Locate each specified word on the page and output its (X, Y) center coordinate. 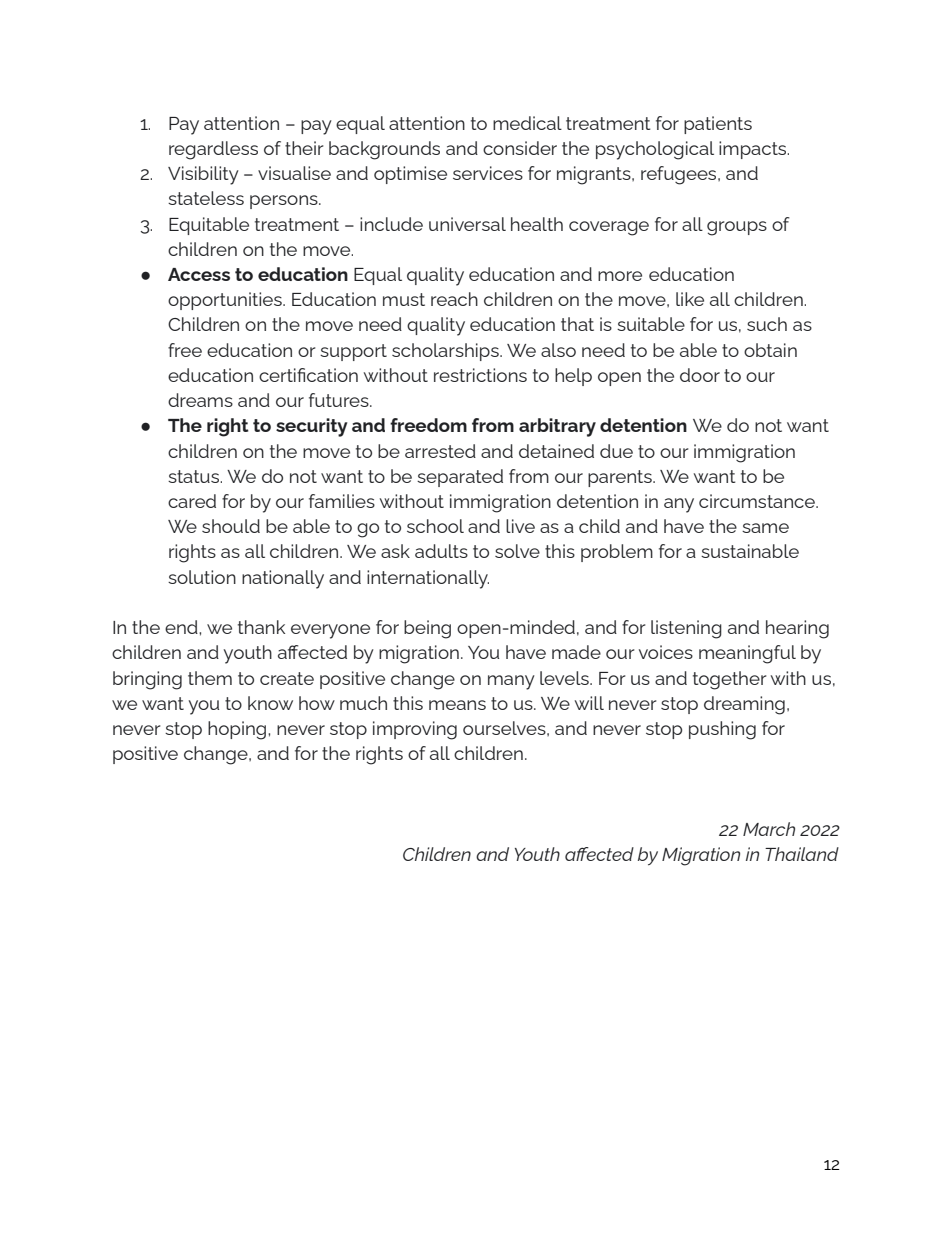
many (511, 682)
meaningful (747, 654)
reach (454, 299)
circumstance (758, 501)
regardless (213, 150)
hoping (238, 730)
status (195, 476)
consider (520, 148)
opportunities (226, 301)
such (767, 324)
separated (460, 478)
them (210, 678)
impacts (754, 150)
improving (415, 730)
